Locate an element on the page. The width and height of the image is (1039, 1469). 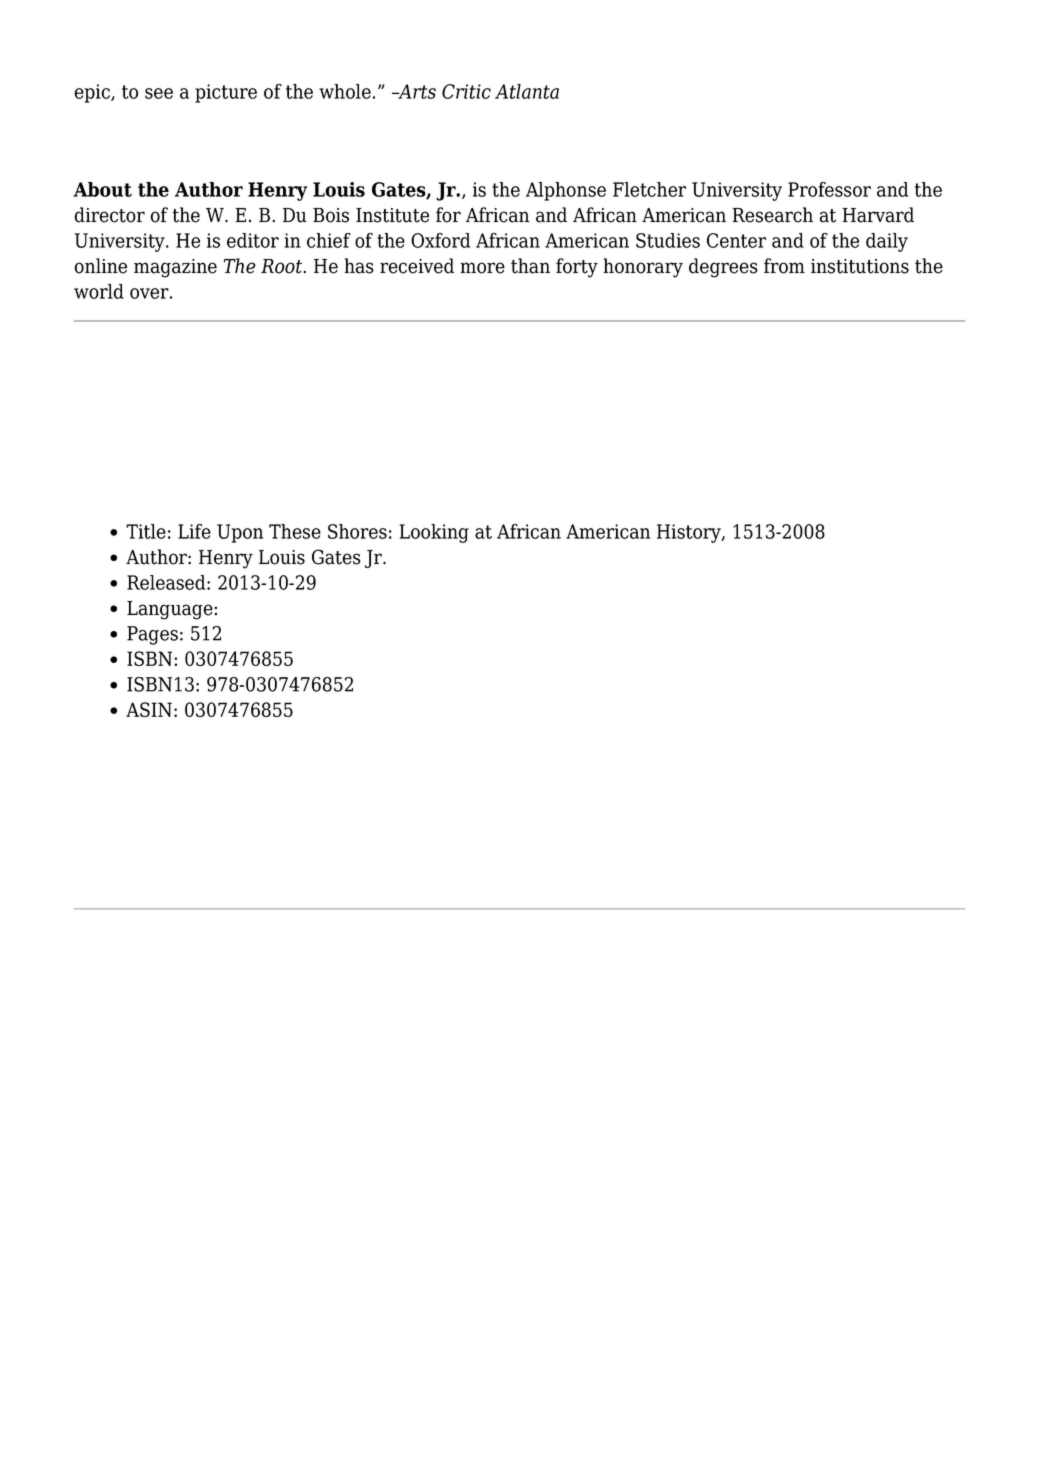
picture is located at coordinates (226, 93).
